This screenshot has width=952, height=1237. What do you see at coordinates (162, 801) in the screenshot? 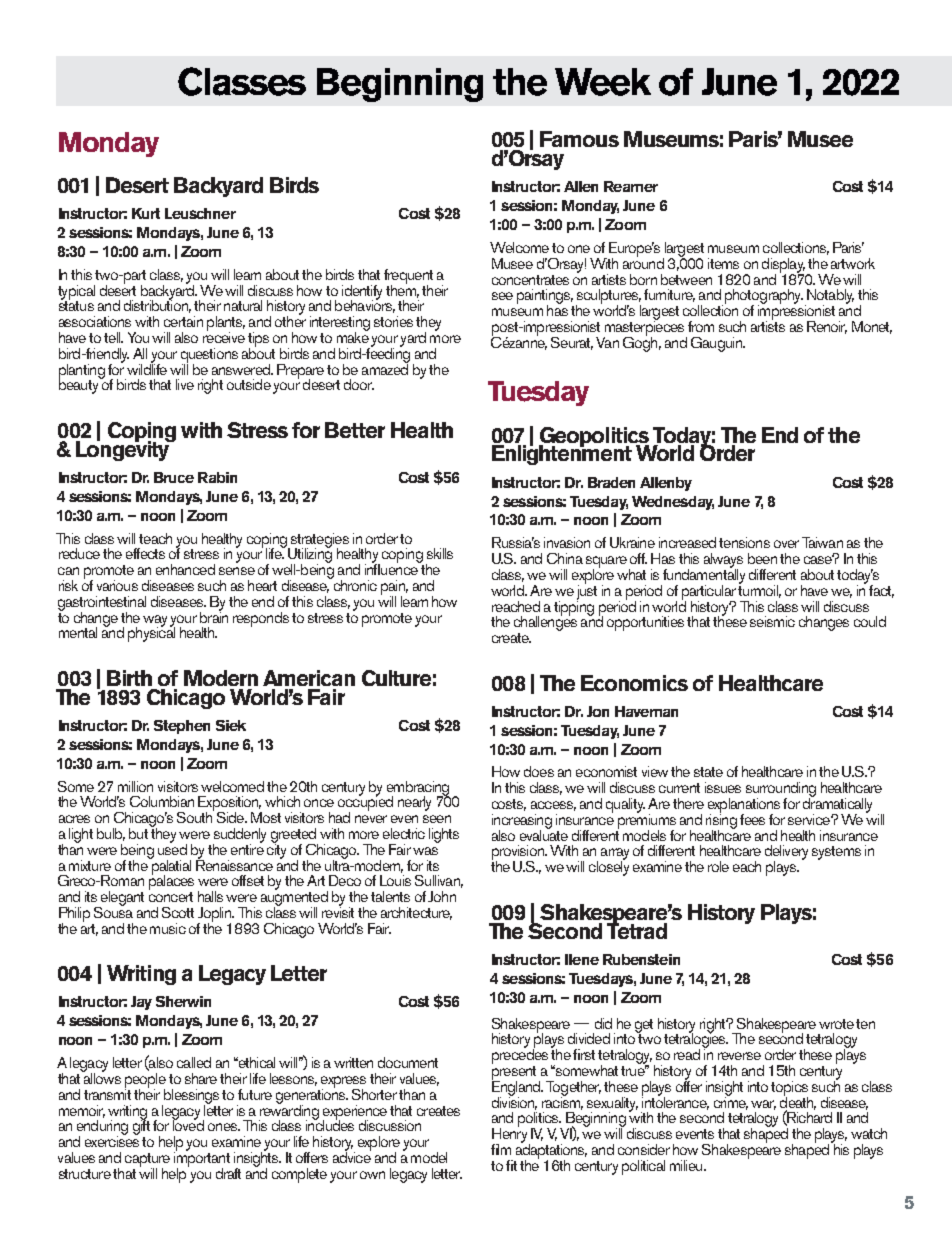
I see `Columbian` at bounding box center [162, 801].
